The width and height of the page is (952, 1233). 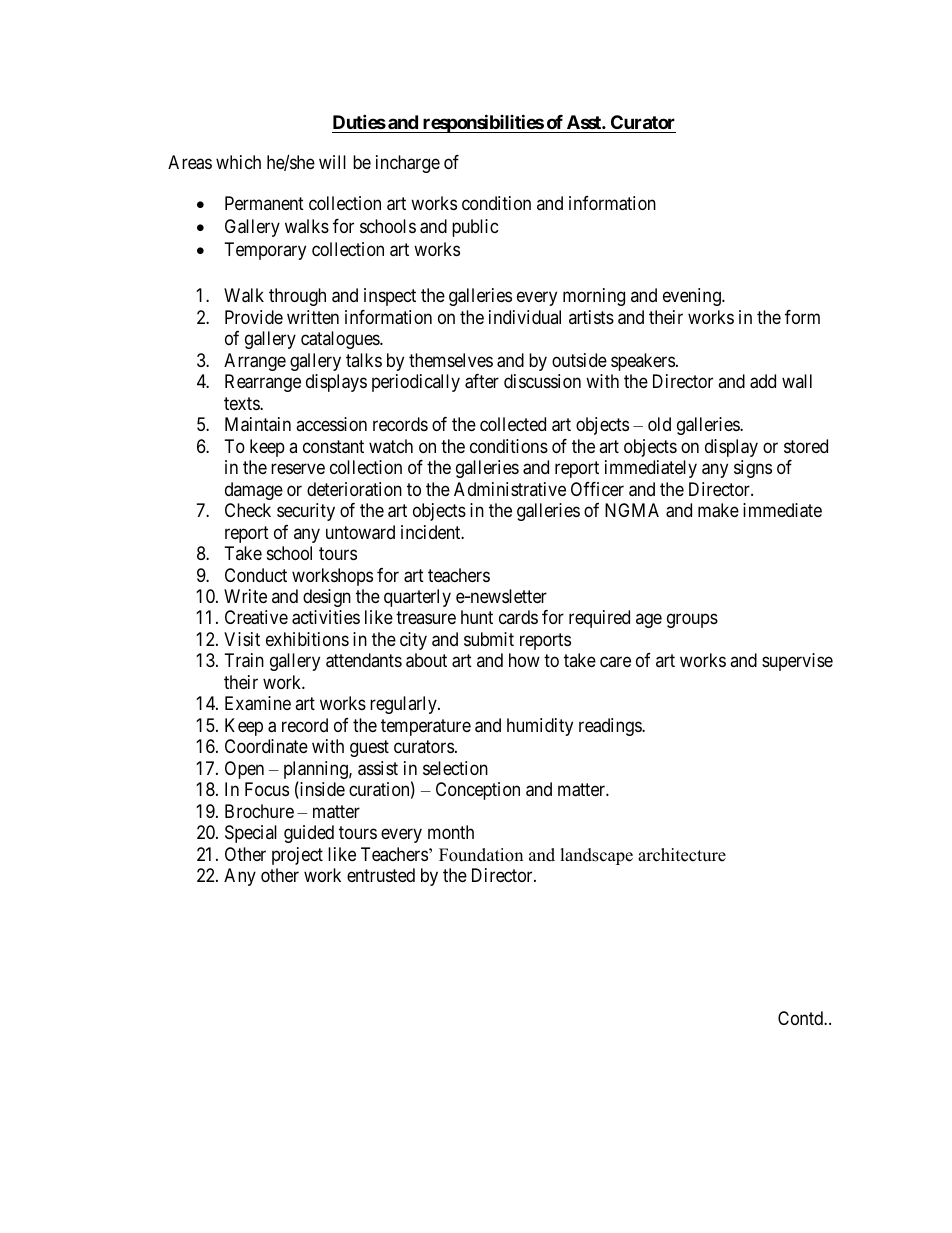 What do you see at coordinates (692, 621) in the page?
I see `groups` at bounding box center [692, 621].
